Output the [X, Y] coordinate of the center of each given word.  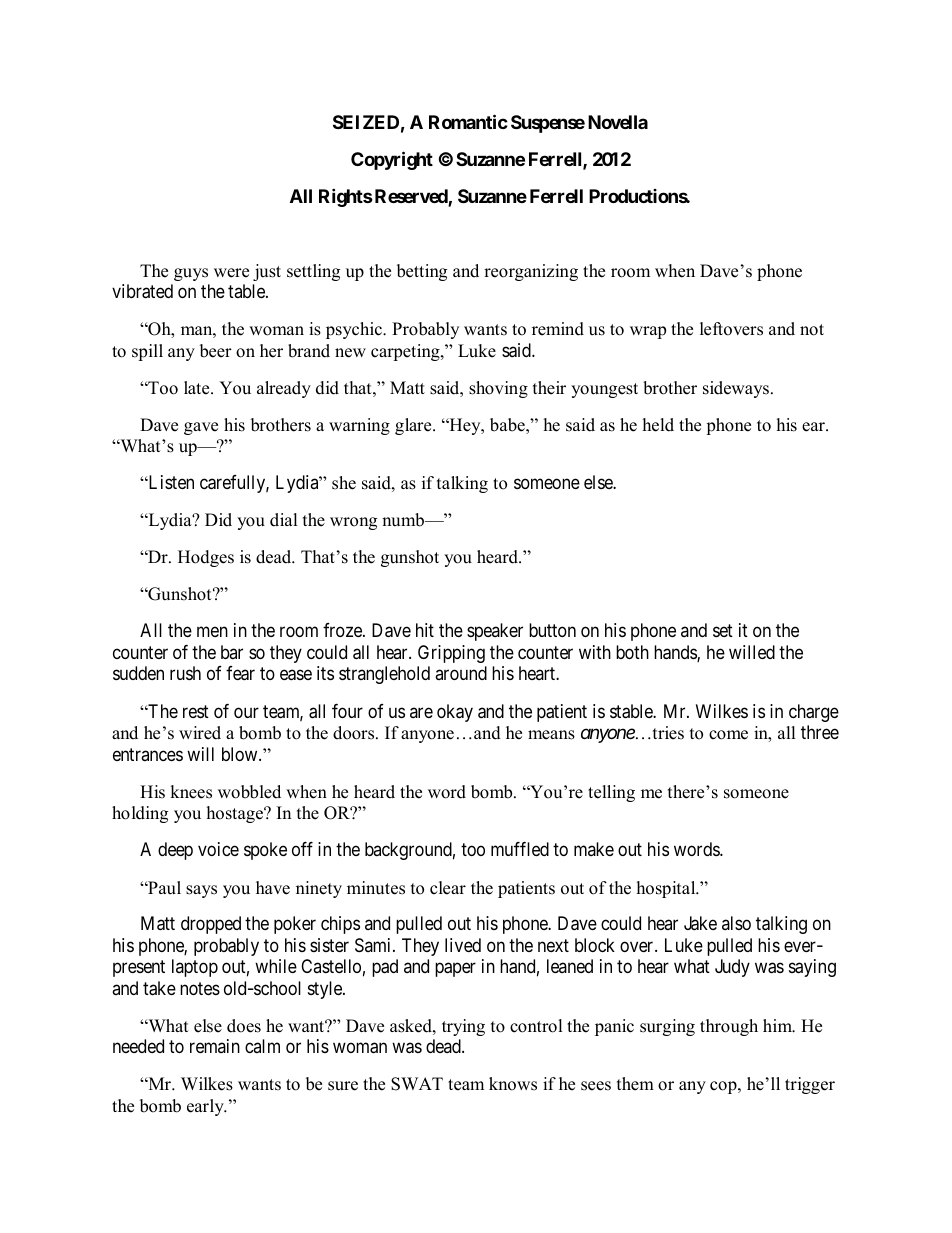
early [206, 1107]
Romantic [468, 121]
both [632, 652]
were [231, 273]
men [212, 632]
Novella [618, 122]
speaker [495, 632]
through [729, 1027]
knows [513, 1084]
